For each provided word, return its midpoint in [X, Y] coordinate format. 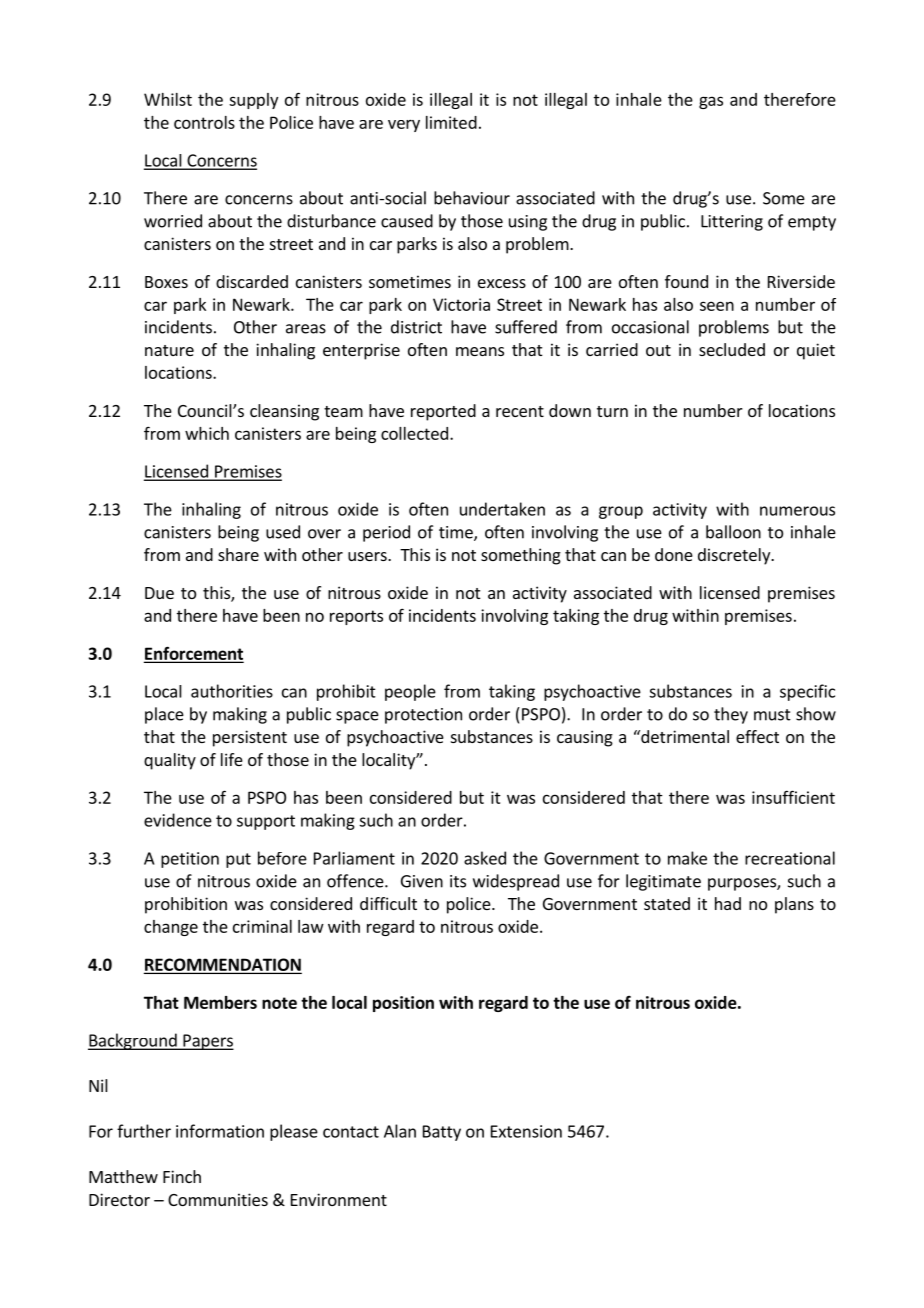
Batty [442, 1133]
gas [711, 102]
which [207, 433]
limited [451, 122]
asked [485, 858]
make [687, 858]
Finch [182, 1176]
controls [204, 122]
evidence [178, 820]
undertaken [502, 509]
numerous [797, 511]
